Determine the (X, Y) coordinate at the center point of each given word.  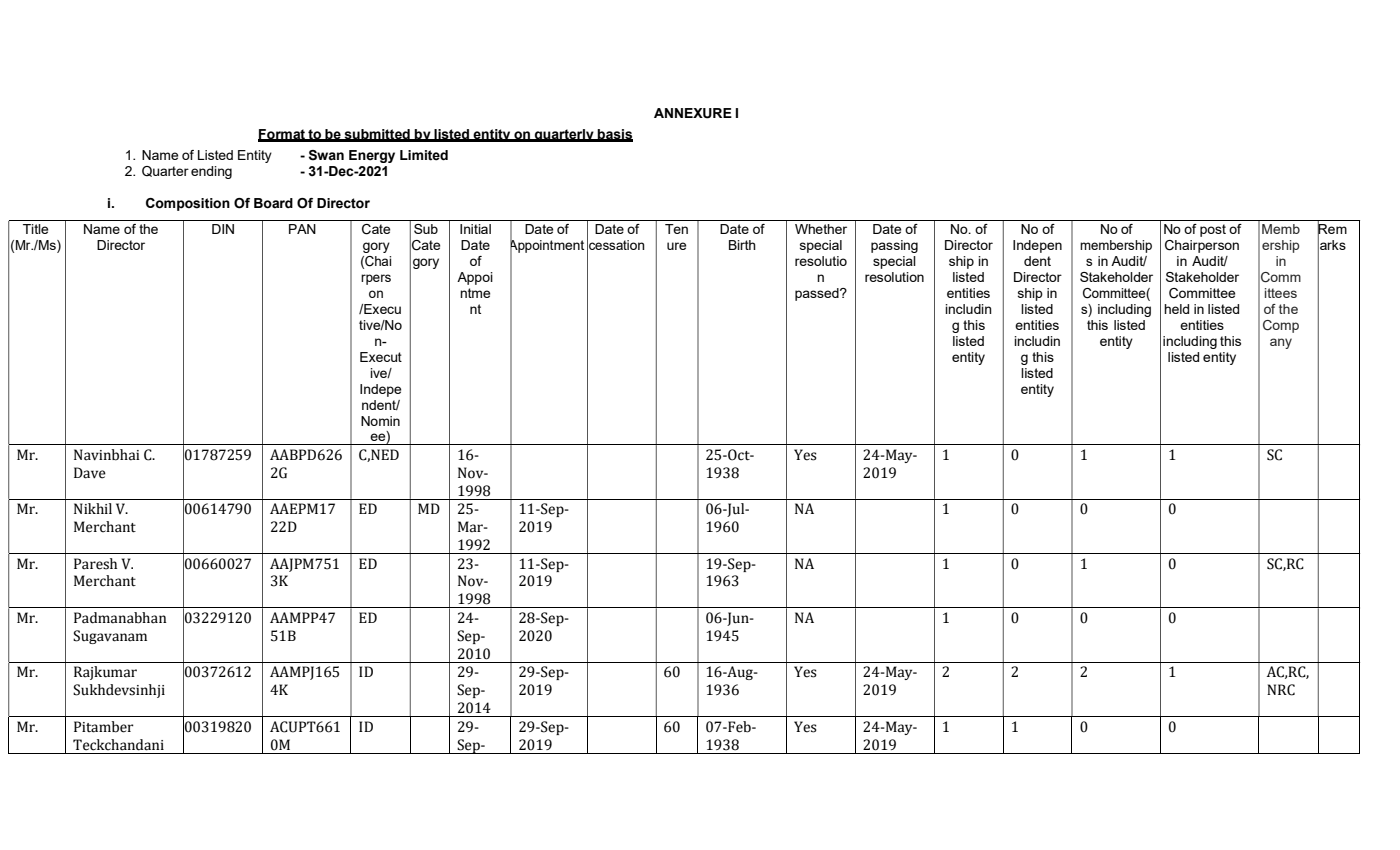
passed (818, 294)
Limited (424, 155)
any (1281, 343)
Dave (90, 473)
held (1176, 309)
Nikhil (93, 508)
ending (211, 172)
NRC (1281, 690)
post (1213, 230)
